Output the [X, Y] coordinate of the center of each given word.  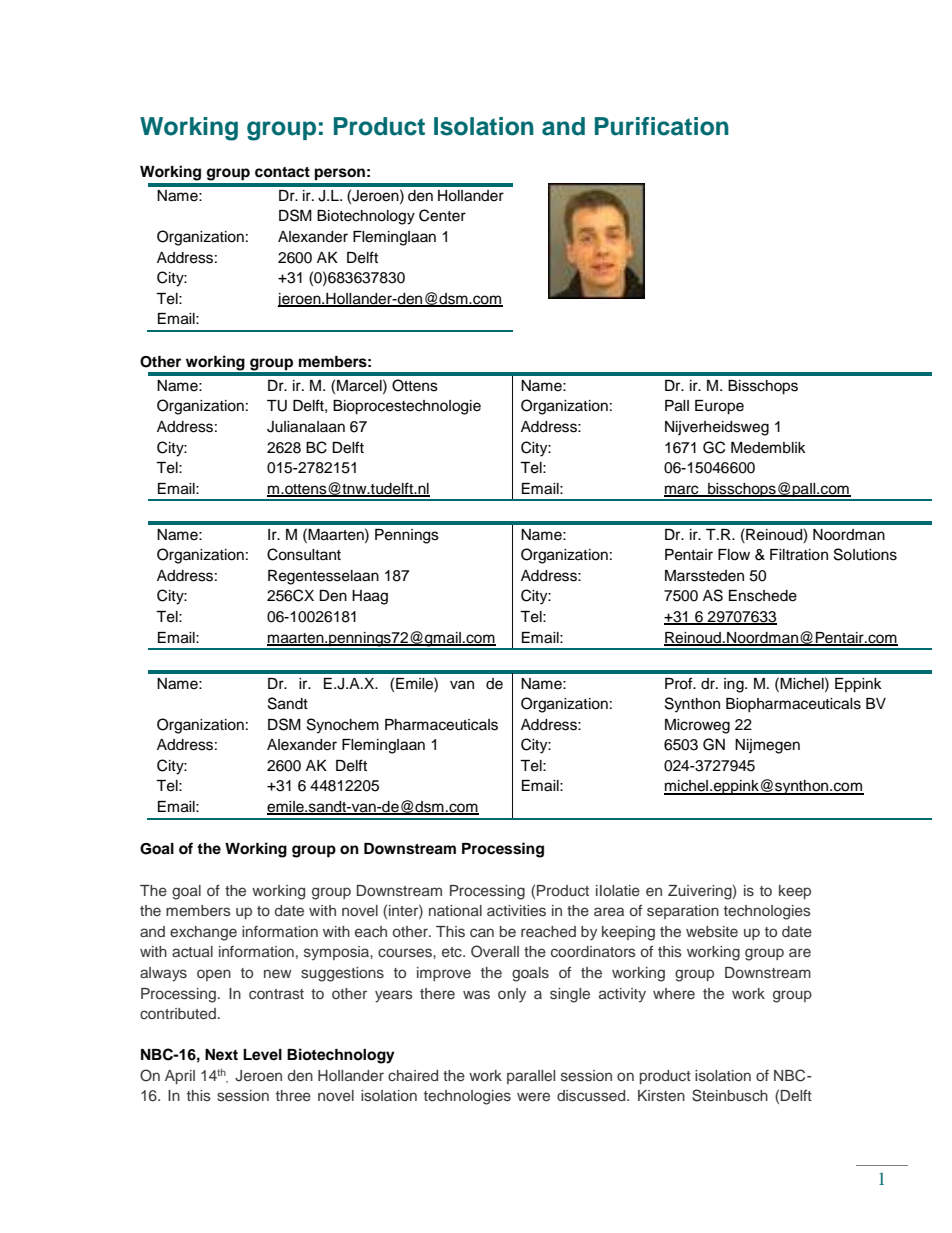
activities [516, 910]
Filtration [799, 555]
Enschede [763, 596]
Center [442, 215]
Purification [662, 126]
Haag [370, 597]
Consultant [304, 554]
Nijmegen [767, 746]
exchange [203, 933]
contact [282, 172]
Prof [680, 683]
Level [262, 1055]
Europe [719, 407]
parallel [531, 1077]
